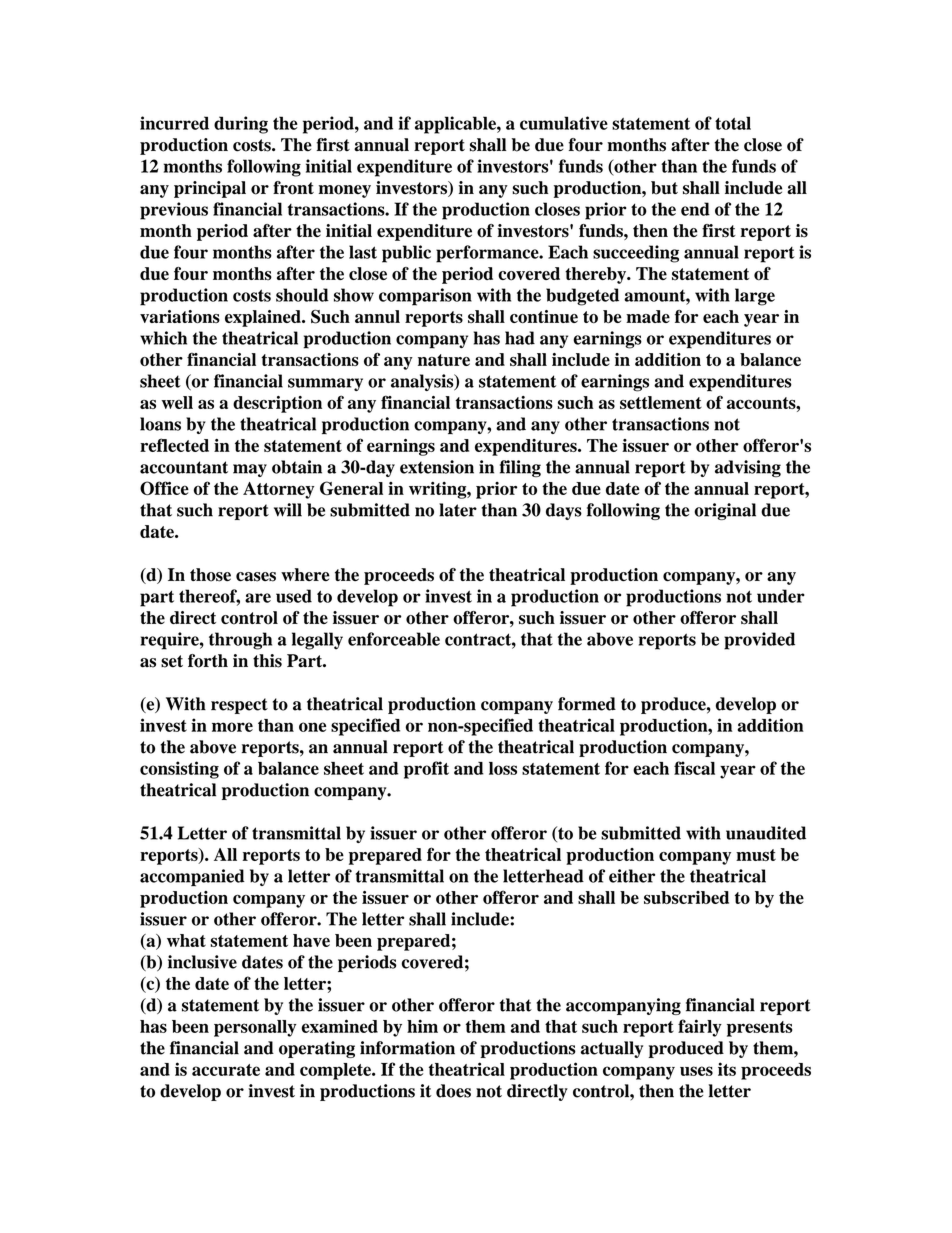 The height and width of the screenshot is (1233, 952). I want to click on accurate, so click(226, 1070).
